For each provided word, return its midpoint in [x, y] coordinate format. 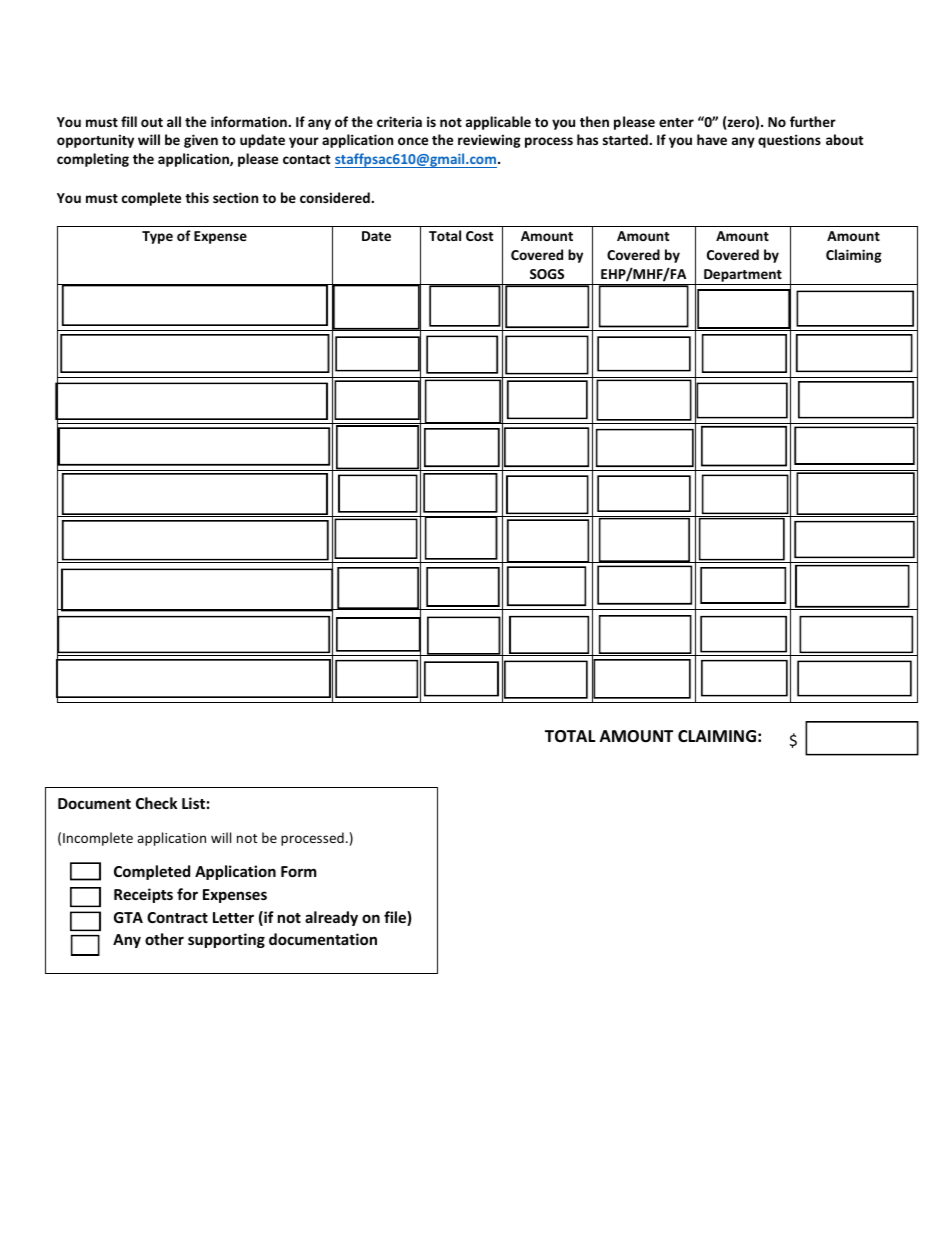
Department [743, 277]
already [331, 918]
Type [157, 237]
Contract [177, 917]
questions [789, 141]
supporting [226, 940]
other [164, 939]
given [201, 141]
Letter [233, 917]
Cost [479, 236]
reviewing [489, 141]
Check [156, 803]
